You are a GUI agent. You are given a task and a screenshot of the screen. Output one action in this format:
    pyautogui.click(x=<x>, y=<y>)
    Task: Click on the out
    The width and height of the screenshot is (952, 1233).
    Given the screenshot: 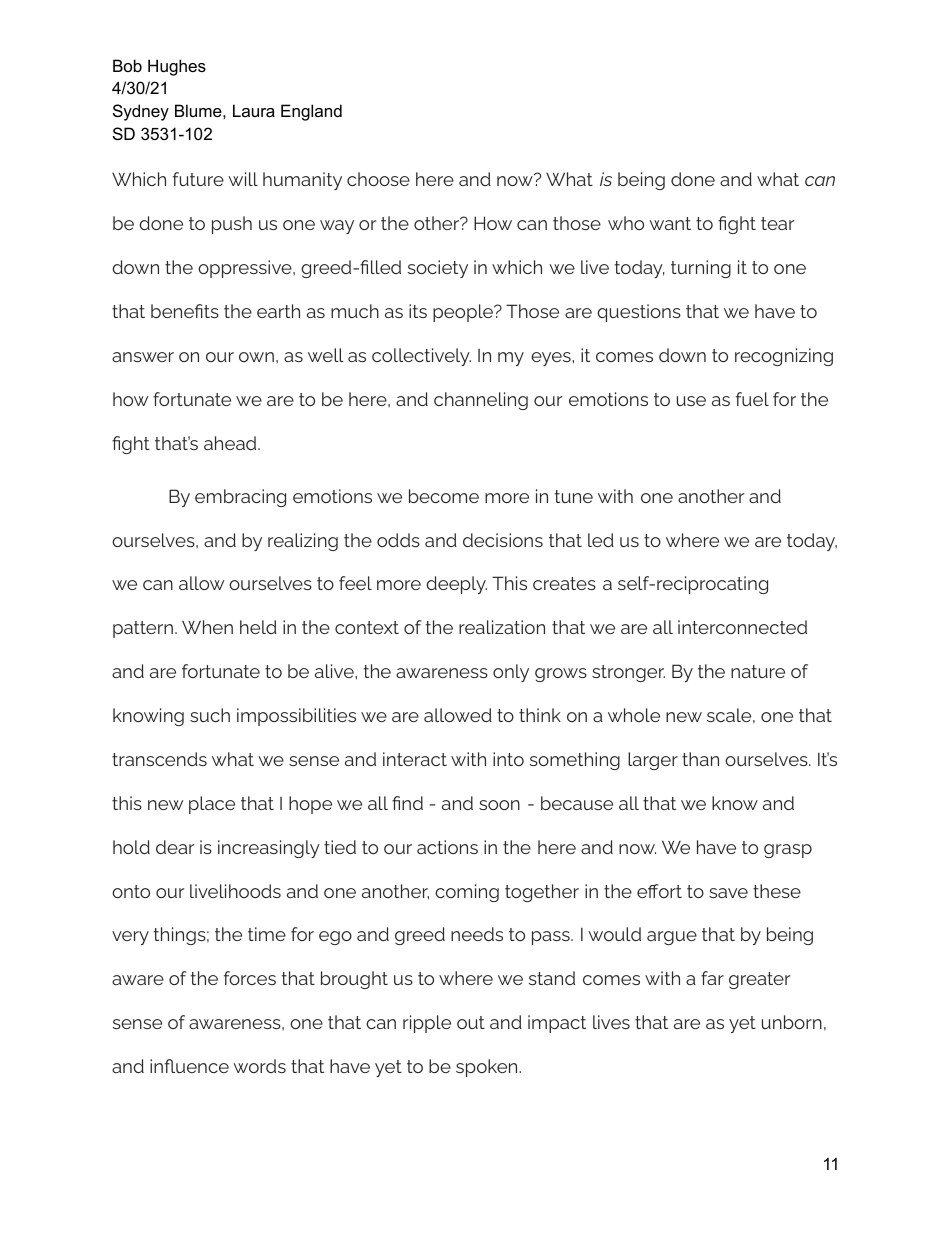 What is the action you would take?
    pyautogui.click(x=471, y=1022)
